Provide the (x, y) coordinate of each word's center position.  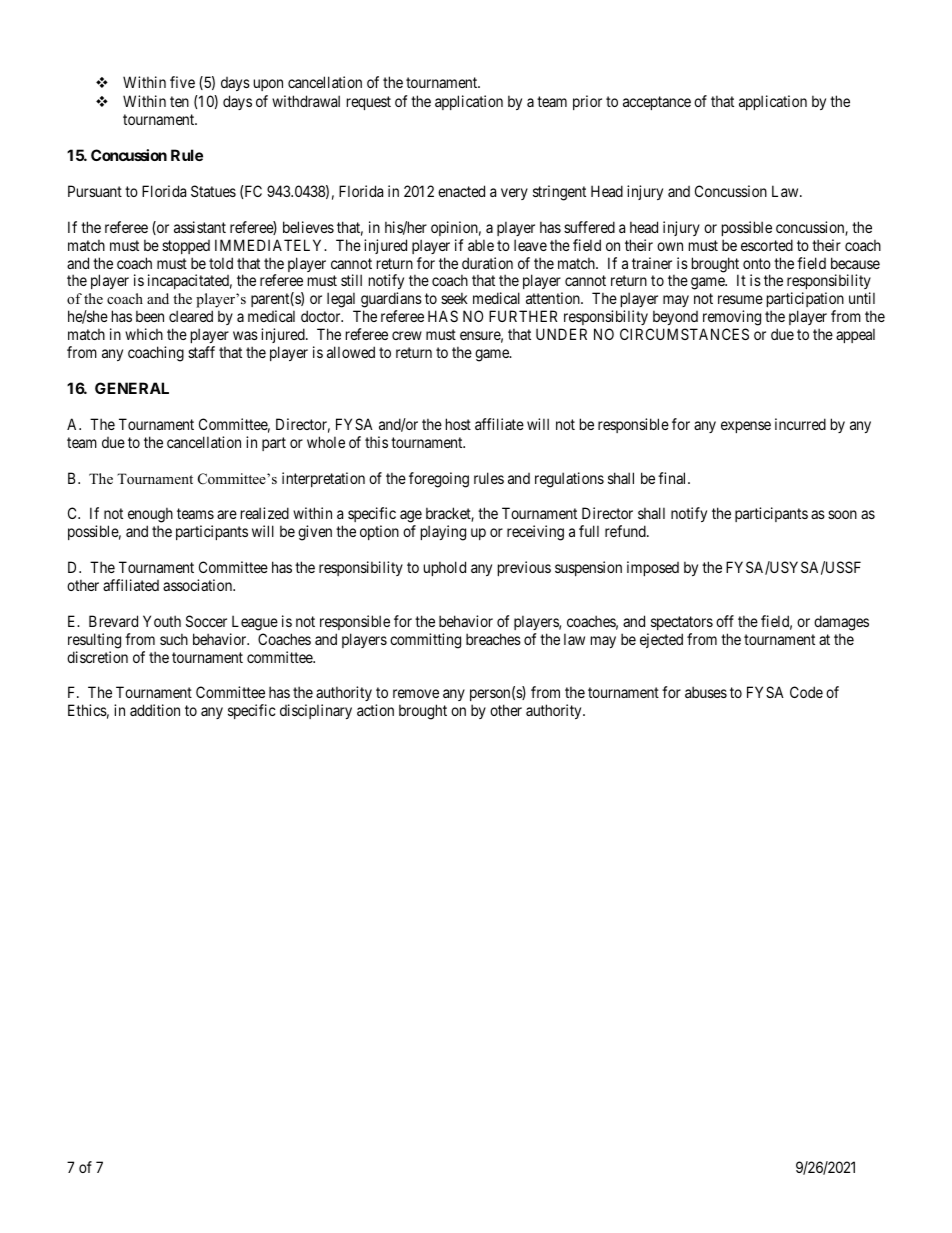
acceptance (657, 103)
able (481, 245)
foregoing (439, 480)
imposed (653, 568)
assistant (200, 227)
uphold (445, 568)
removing (732, 319)
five (182, 82)
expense (746, 427)
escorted (767, 245)
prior (587, 102)
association (199, 585)
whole (326, 442)
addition (155, 710)
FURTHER (523, 316)
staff (201, 352)
